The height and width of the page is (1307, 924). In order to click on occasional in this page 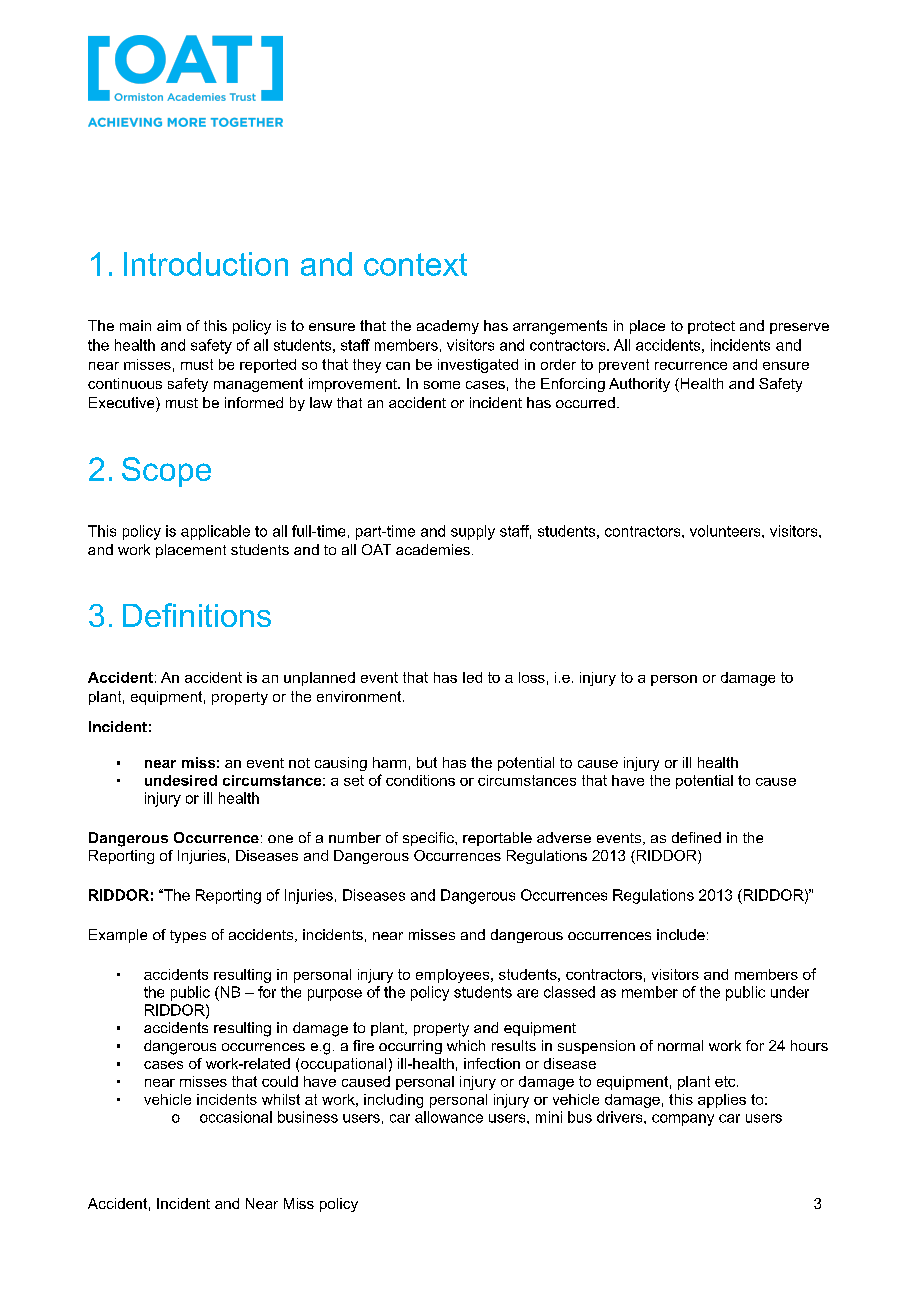, I will do `click(236, 1117)`.
